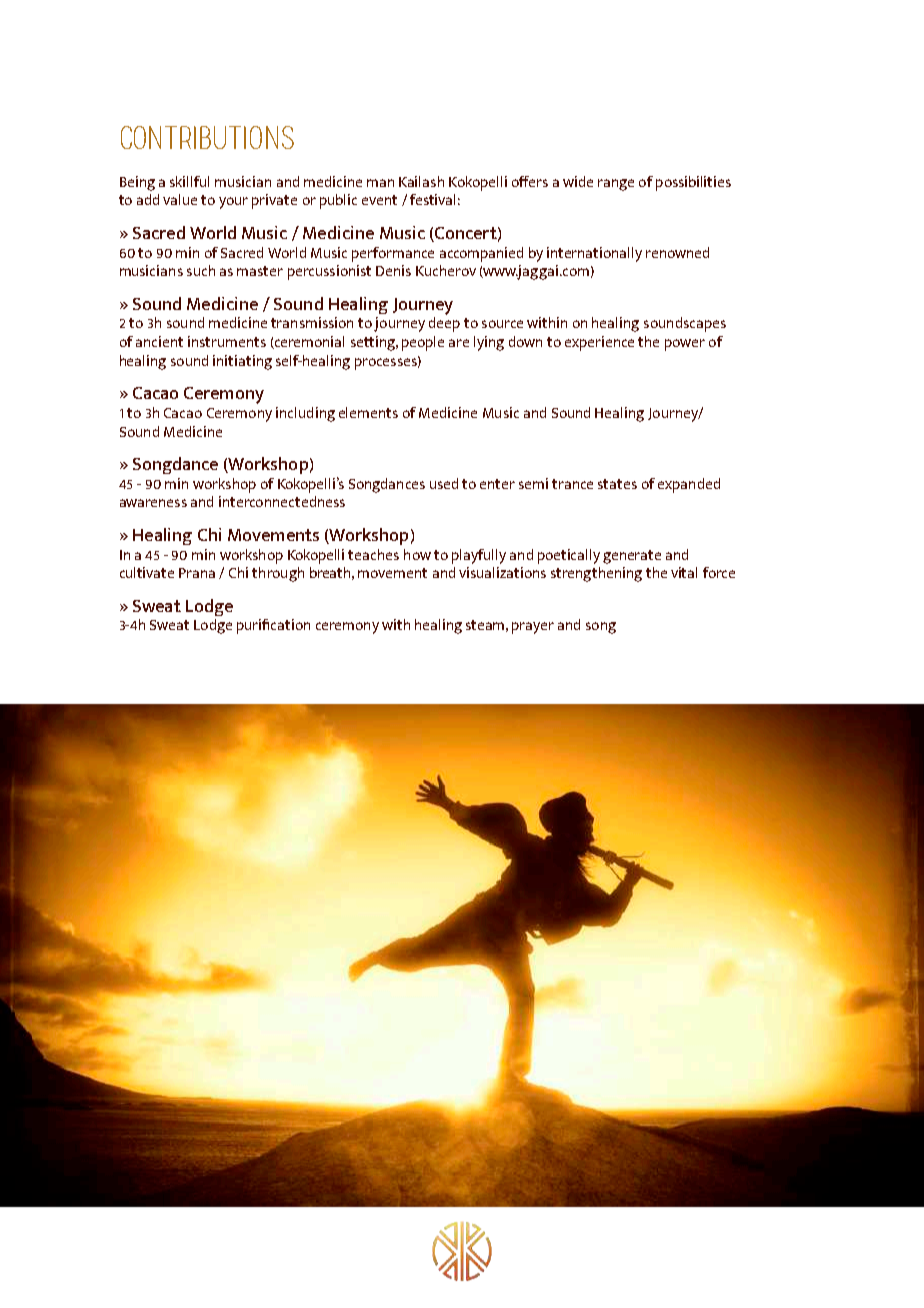  Describe the element at coordinates (684, 572) in the screenshot. I see `vital` at that location.
